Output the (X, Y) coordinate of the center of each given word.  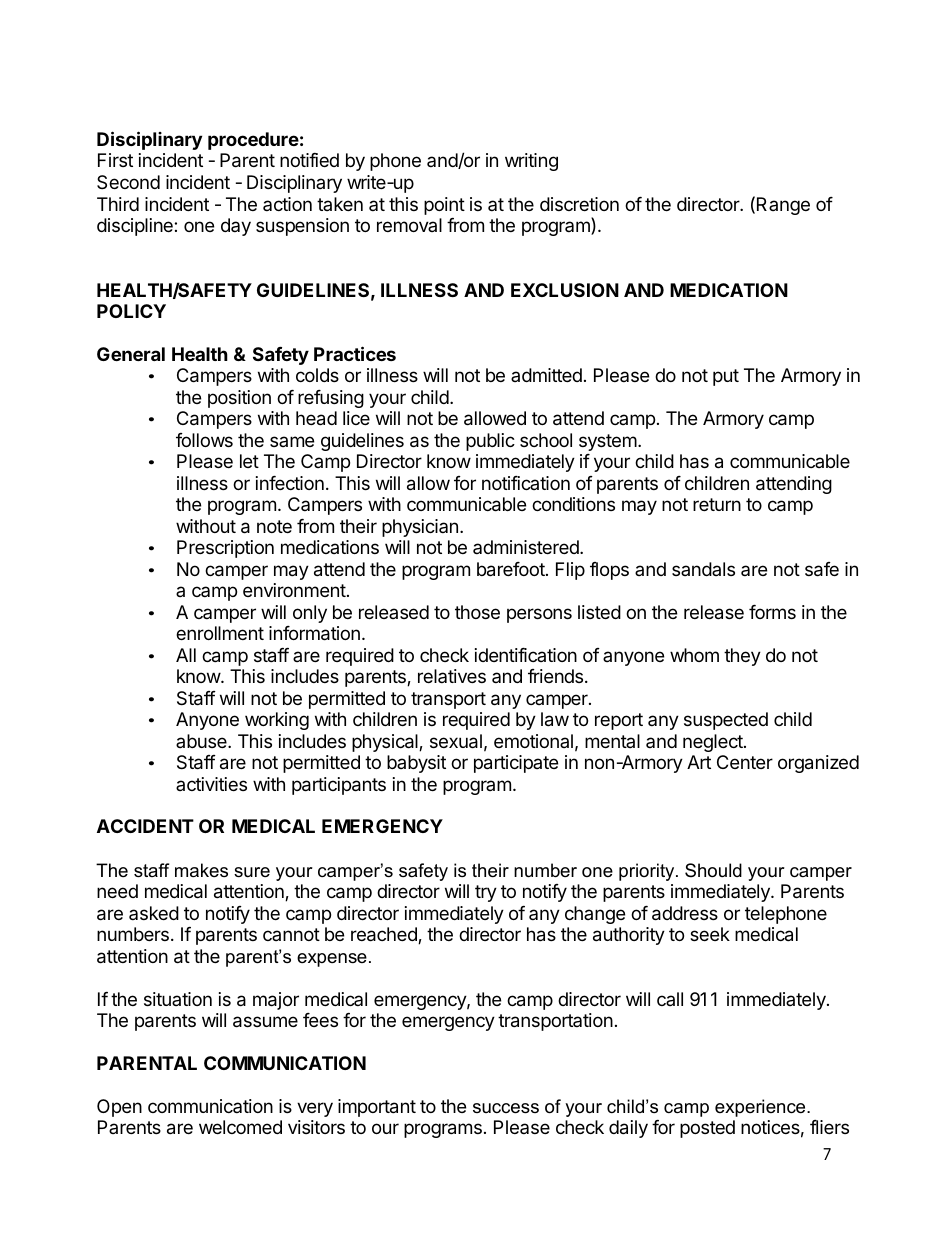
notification (526, 483)
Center (745, 762)
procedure (253, 141)
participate (516, 764)
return (717, 504)
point (444, 206)
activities (211, 784)
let (249, 461)
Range (783, 206)
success (506, 1108)
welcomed (240, 1127)
